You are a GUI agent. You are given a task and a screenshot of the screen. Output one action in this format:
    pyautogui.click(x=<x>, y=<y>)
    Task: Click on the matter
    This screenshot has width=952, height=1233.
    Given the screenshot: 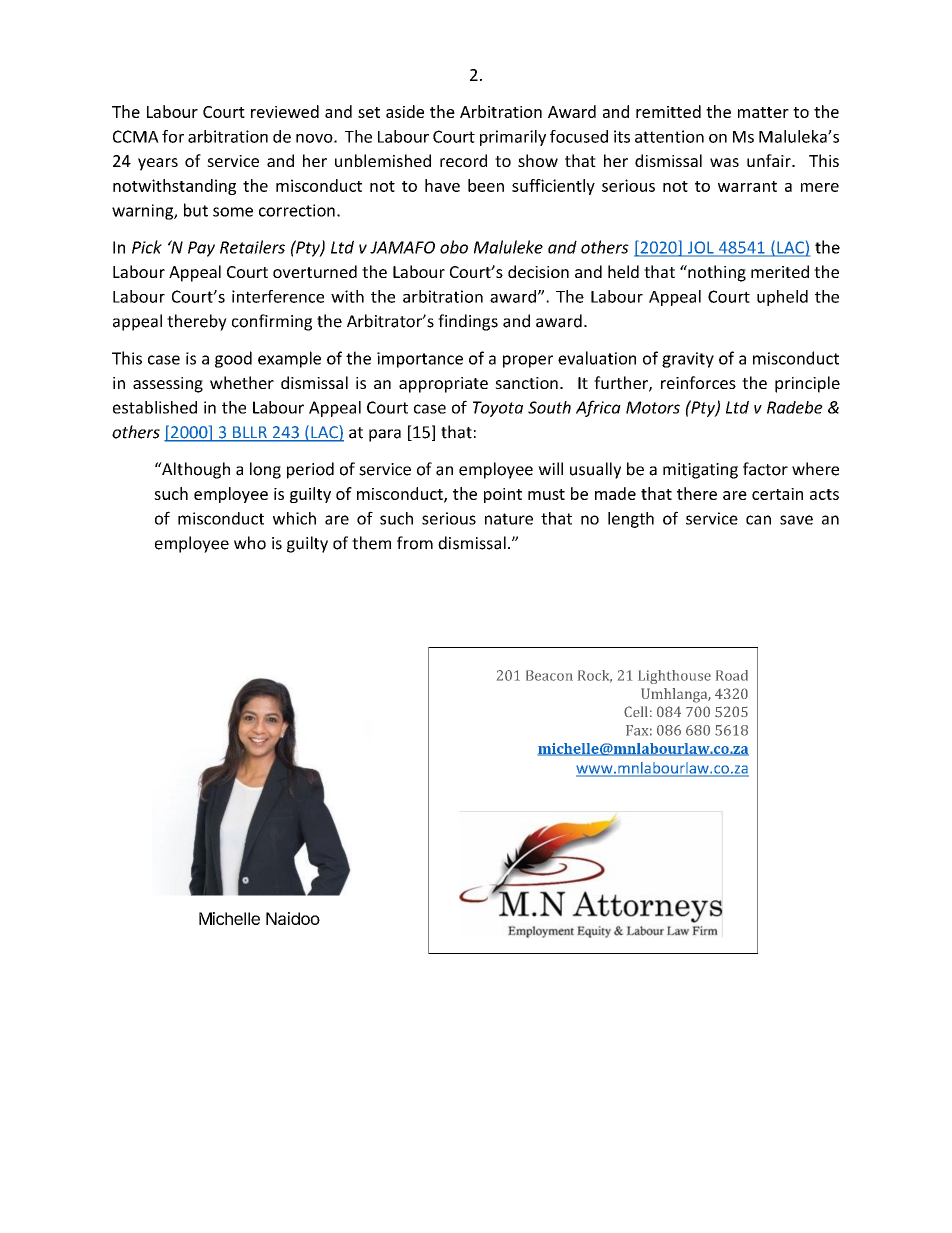 What is the action you would take?
    pyautogui.click(x=763, y=112)
